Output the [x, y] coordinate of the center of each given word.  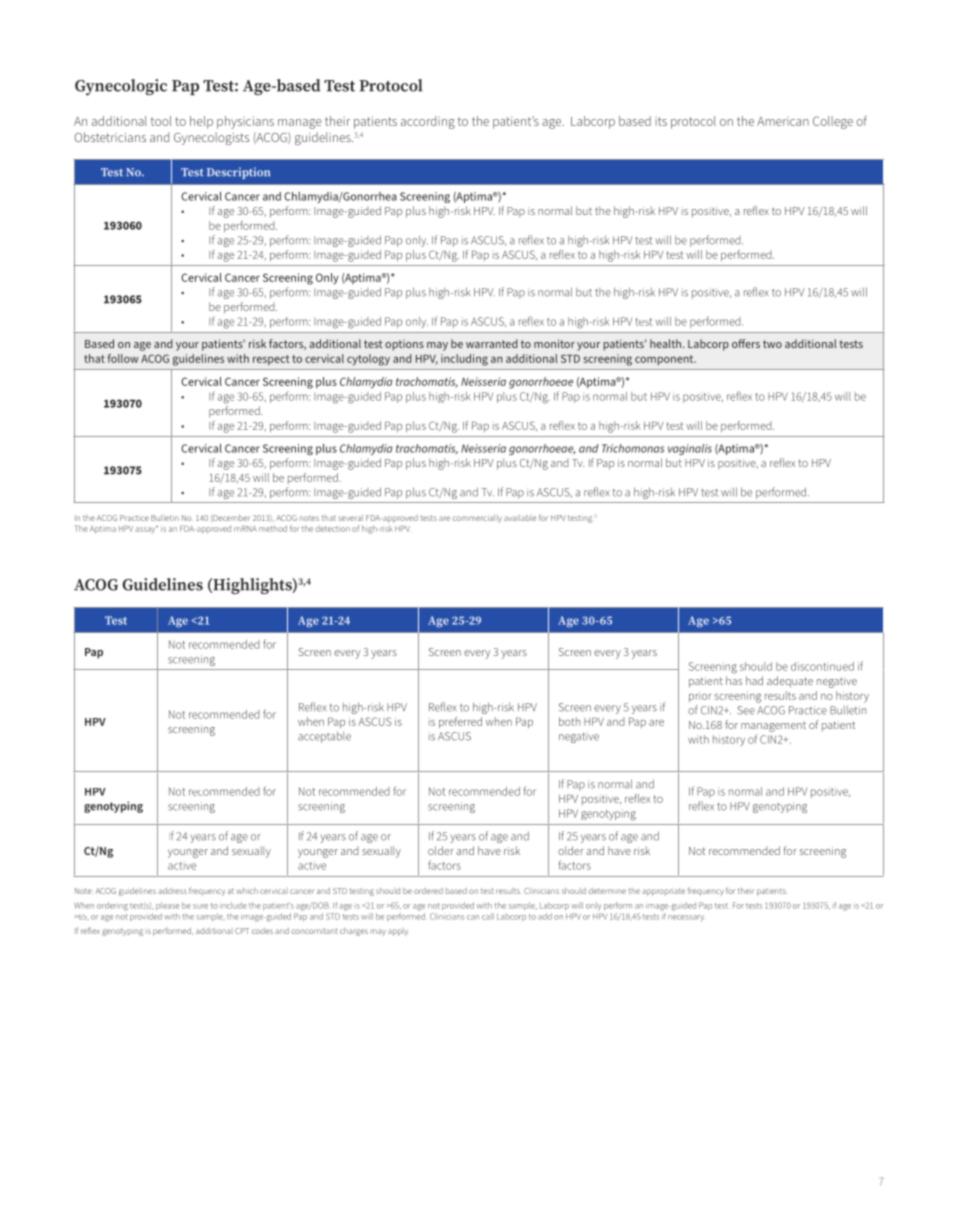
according [428, 122]
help [201, 122]
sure [200, 906]
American [783, 121]
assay [146, 530]
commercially [477, 519]
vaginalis [690, 449]
